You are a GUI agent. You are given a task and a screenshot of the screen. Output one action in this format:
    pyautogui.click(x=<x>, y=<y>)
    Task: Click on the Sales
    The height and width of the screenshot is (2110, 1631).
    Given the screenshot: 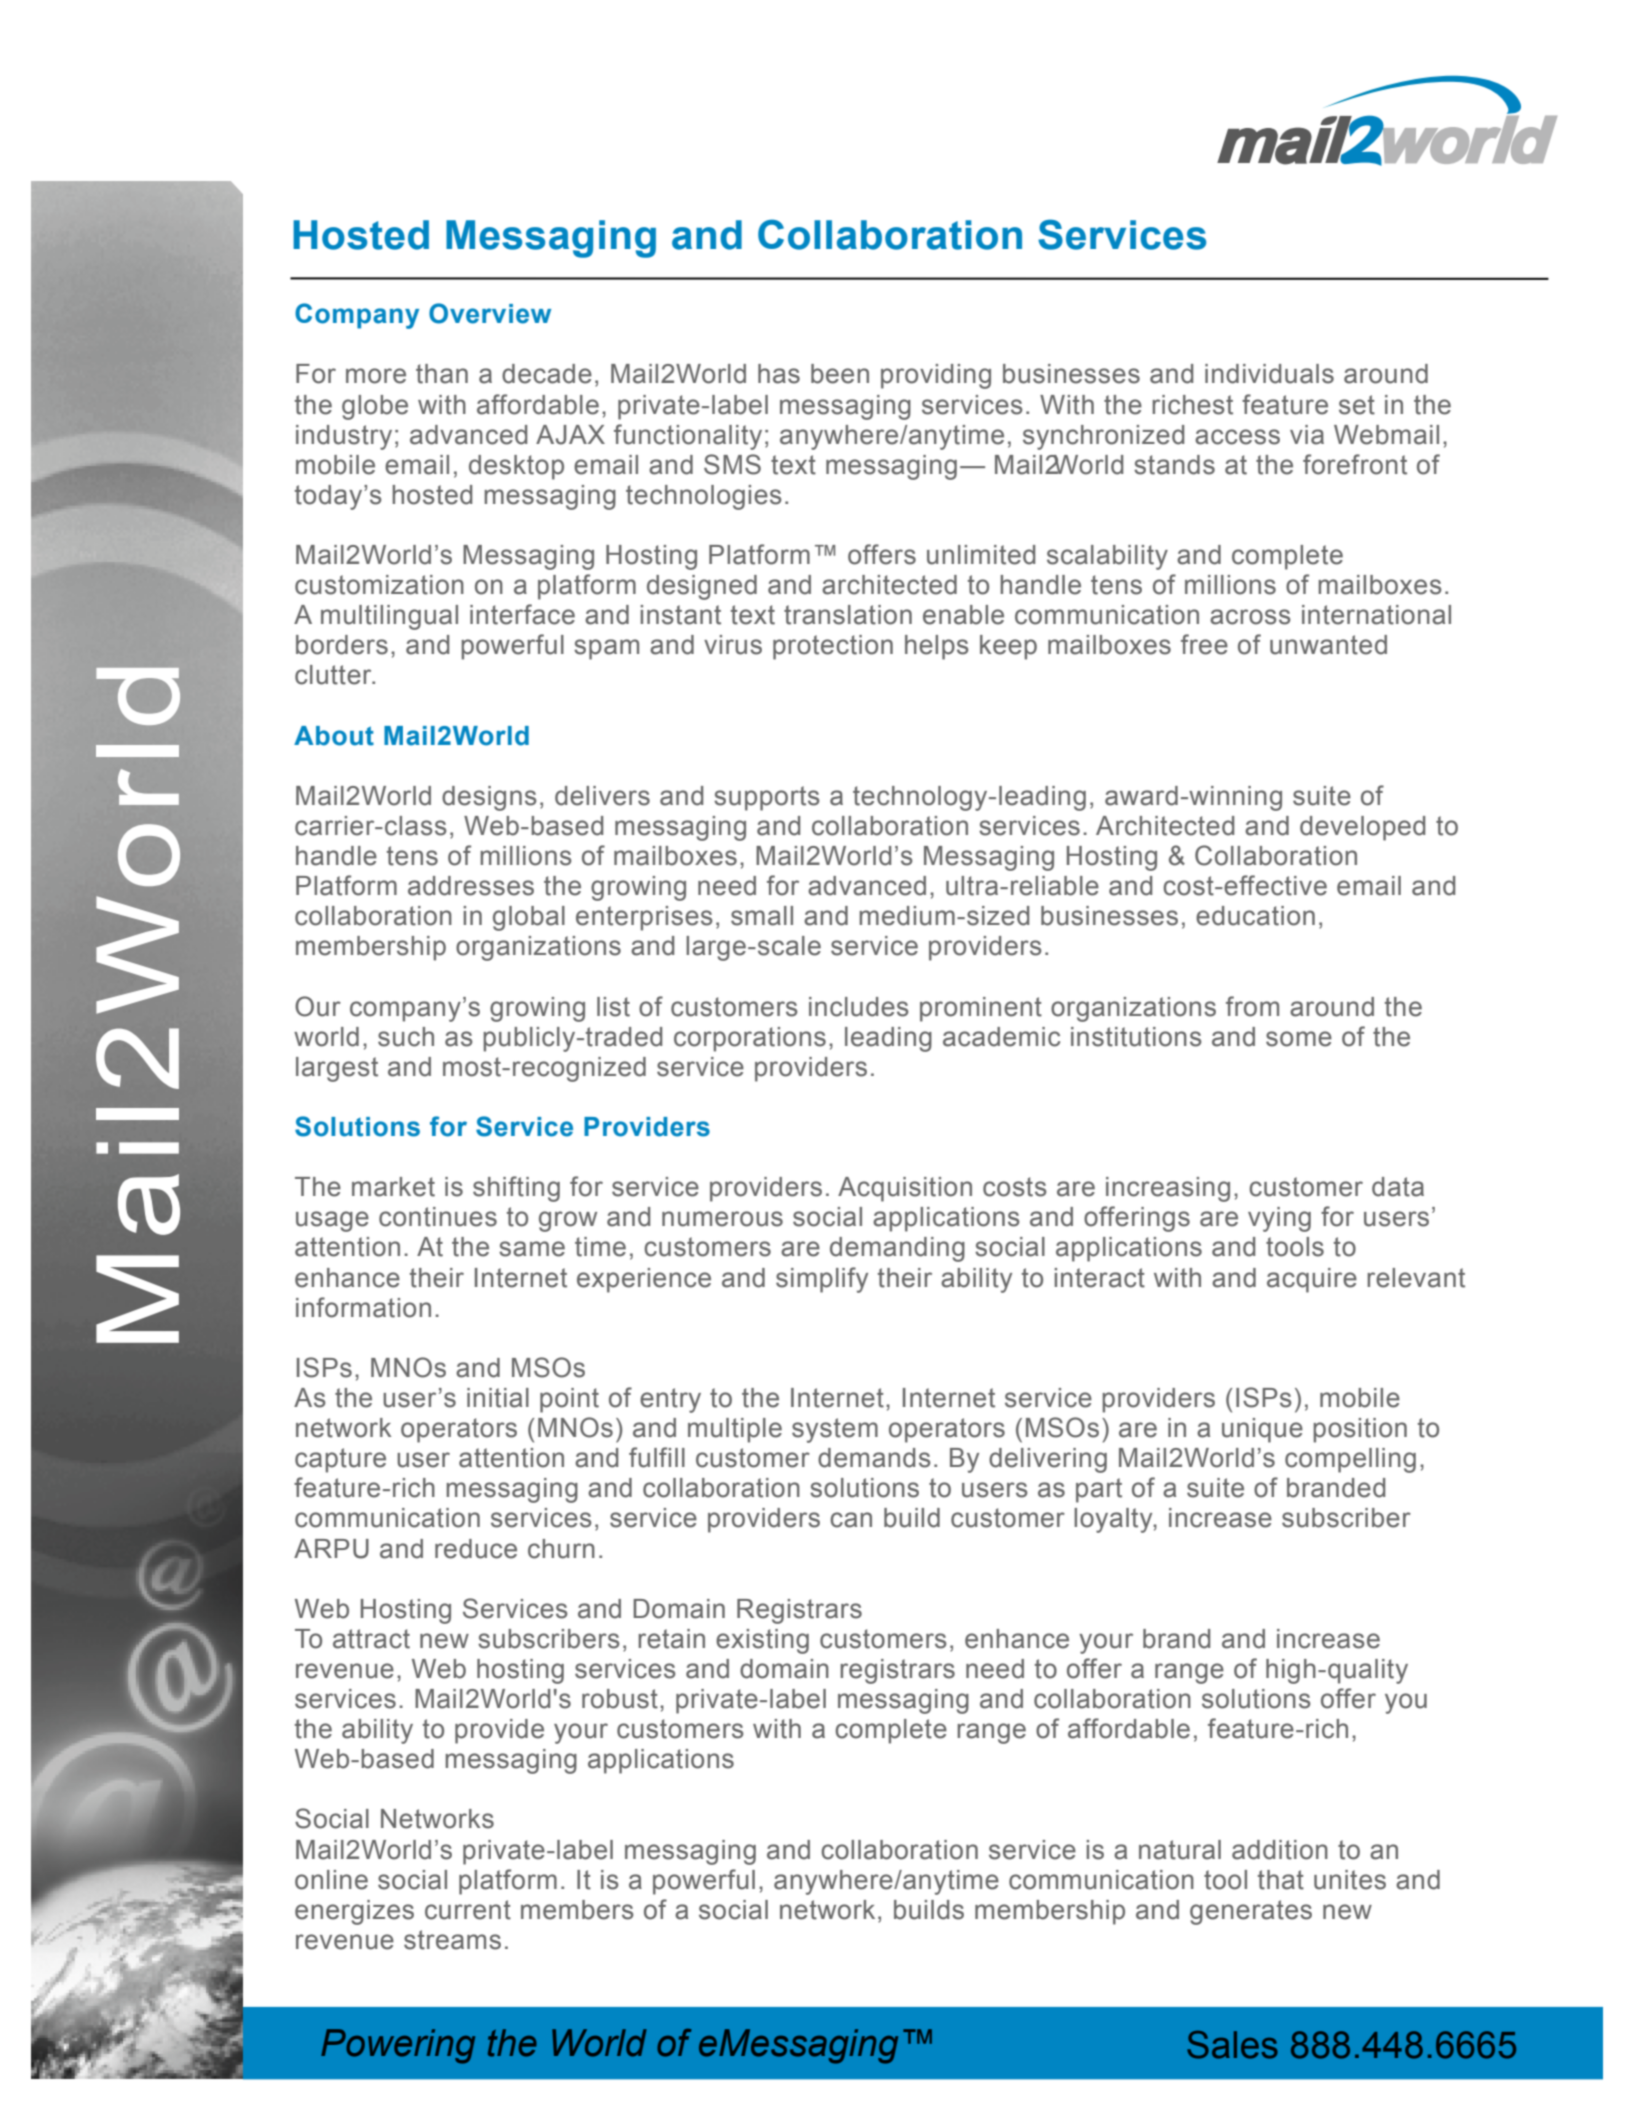 What is the action you would take?
    pyautogui.click(x=1232, y=2045)
